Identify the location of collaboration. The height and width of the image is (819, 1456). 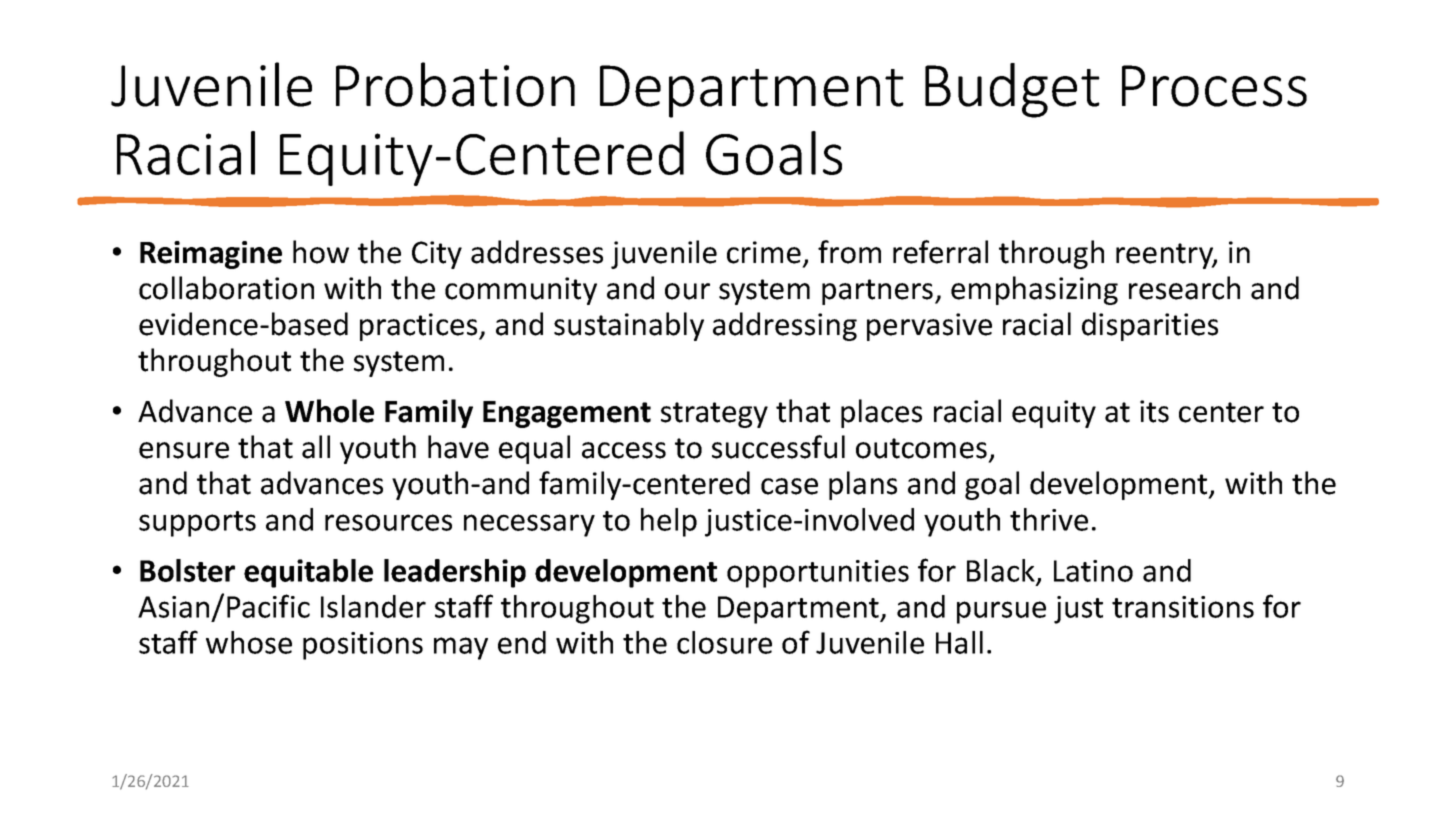
(226, 288).
